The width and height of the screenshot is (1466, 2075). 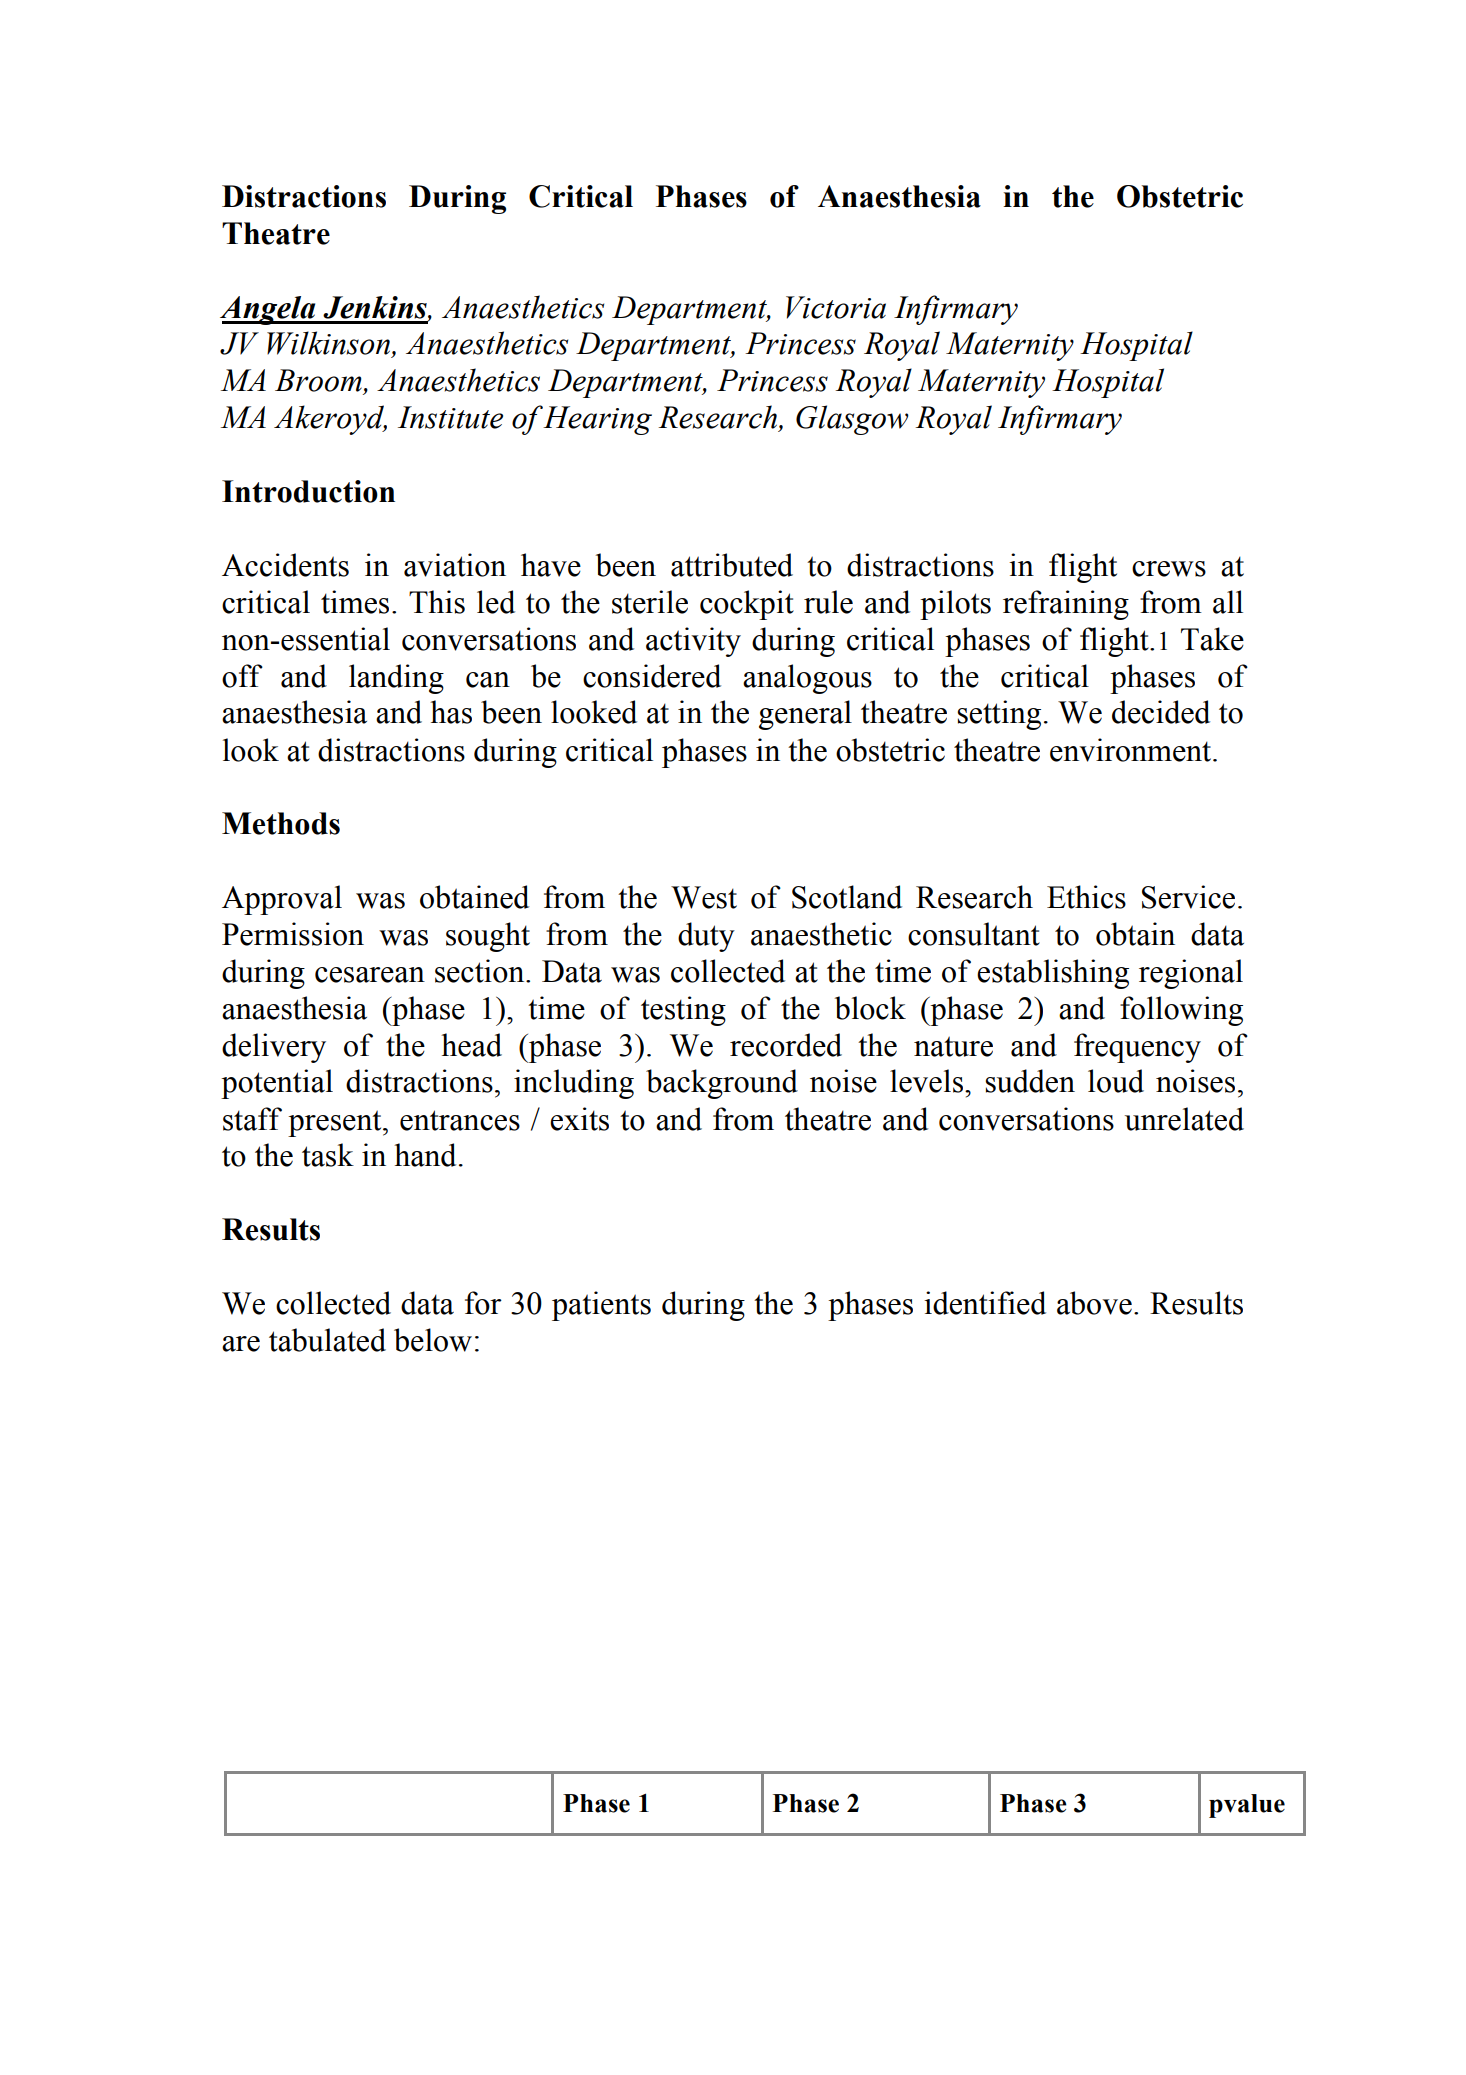 I want to click on duty, so click(x=706, y=937).
